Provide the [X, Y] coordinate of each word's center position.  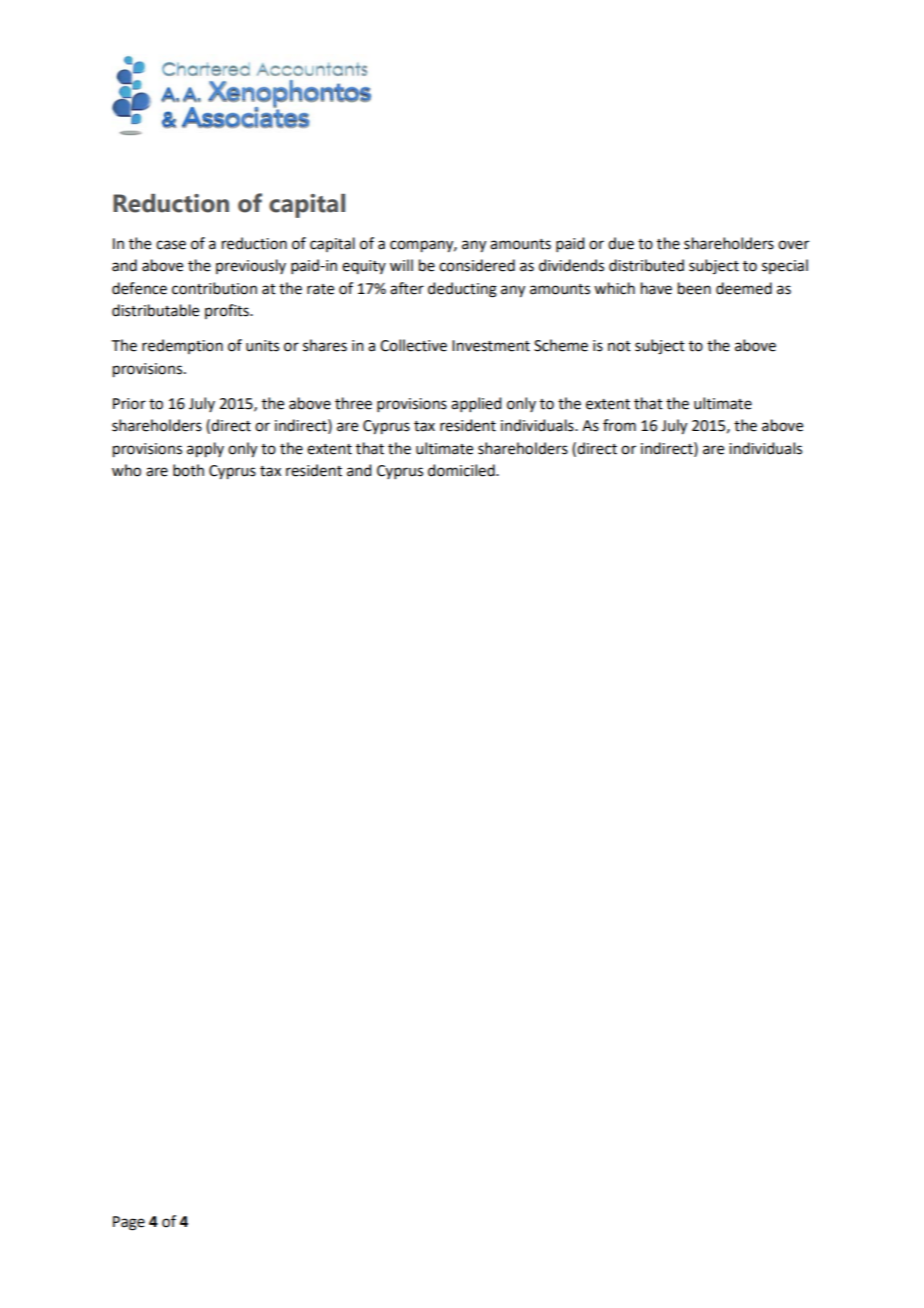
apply [205, 450]
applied [476, 404]
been [694, 288]
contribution [214, 288]
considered [477, 265]
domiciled [462, 470]
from [619, 425]
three [353, 403]
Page [129, 1223]
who [126, 470]
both [188, 470]
